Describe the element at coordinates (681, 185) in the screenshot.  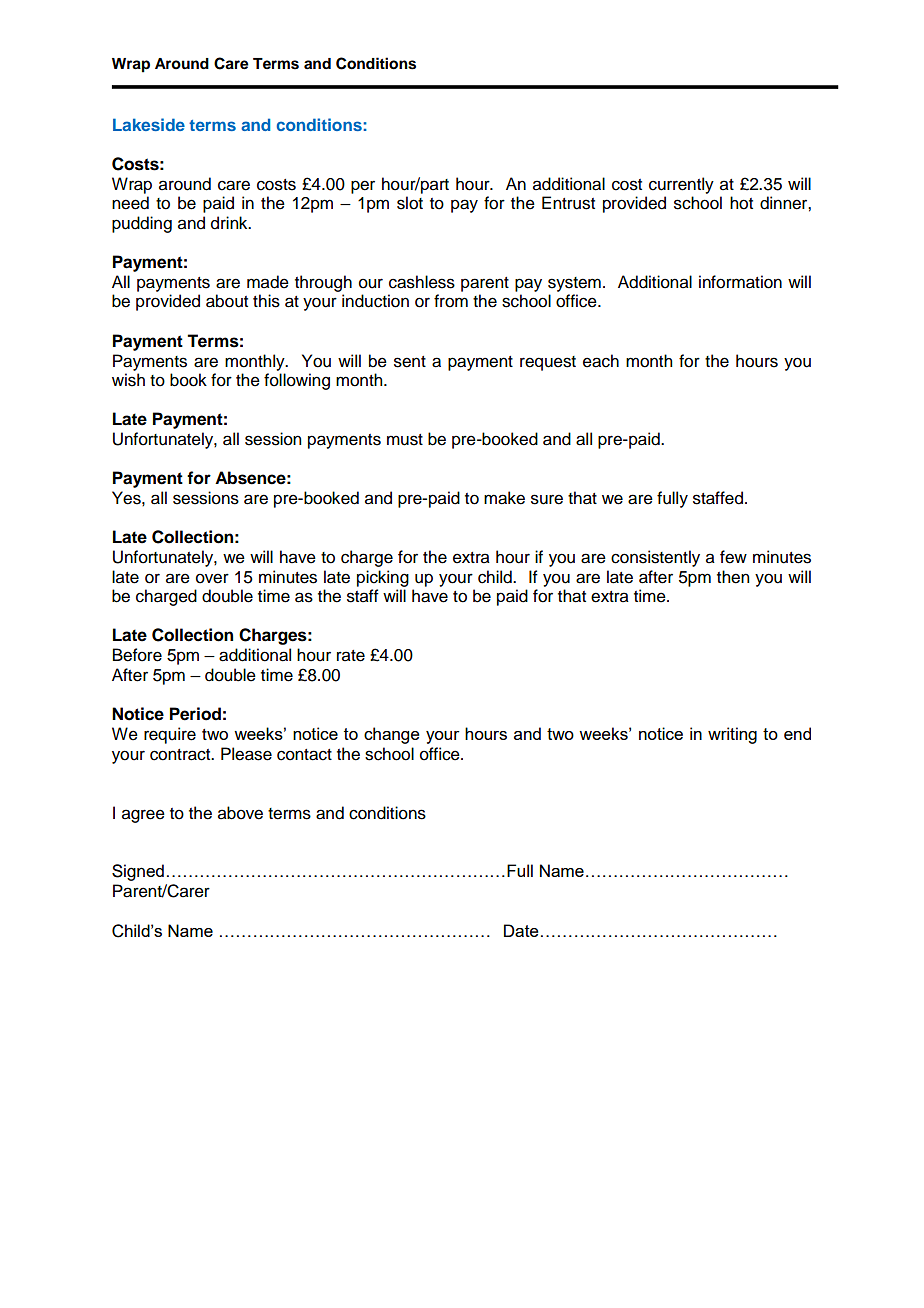
I see `currently` at that location.
